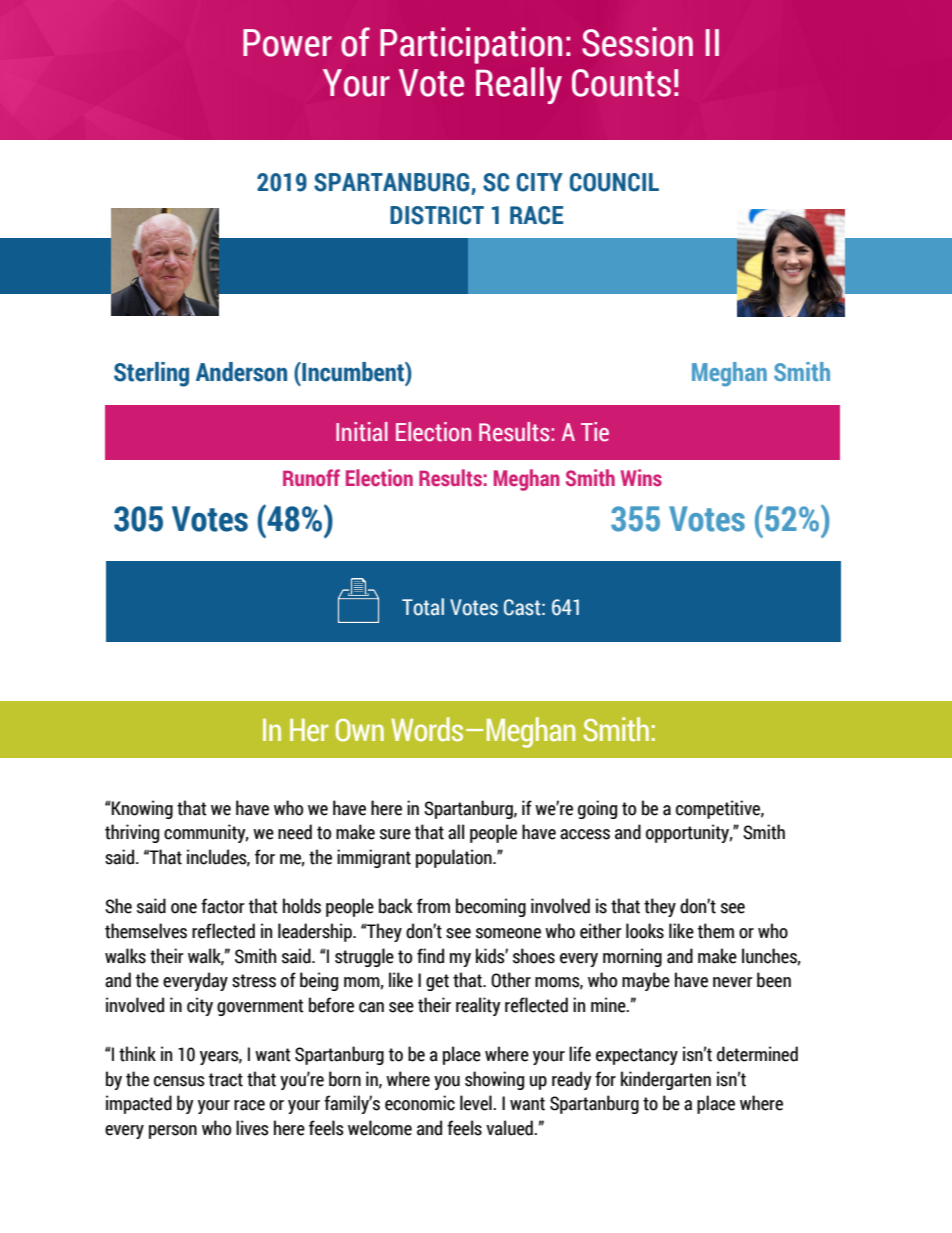 This screenshot has width=952, height=1233. I want to click on Knowing, so click(141, 809).
